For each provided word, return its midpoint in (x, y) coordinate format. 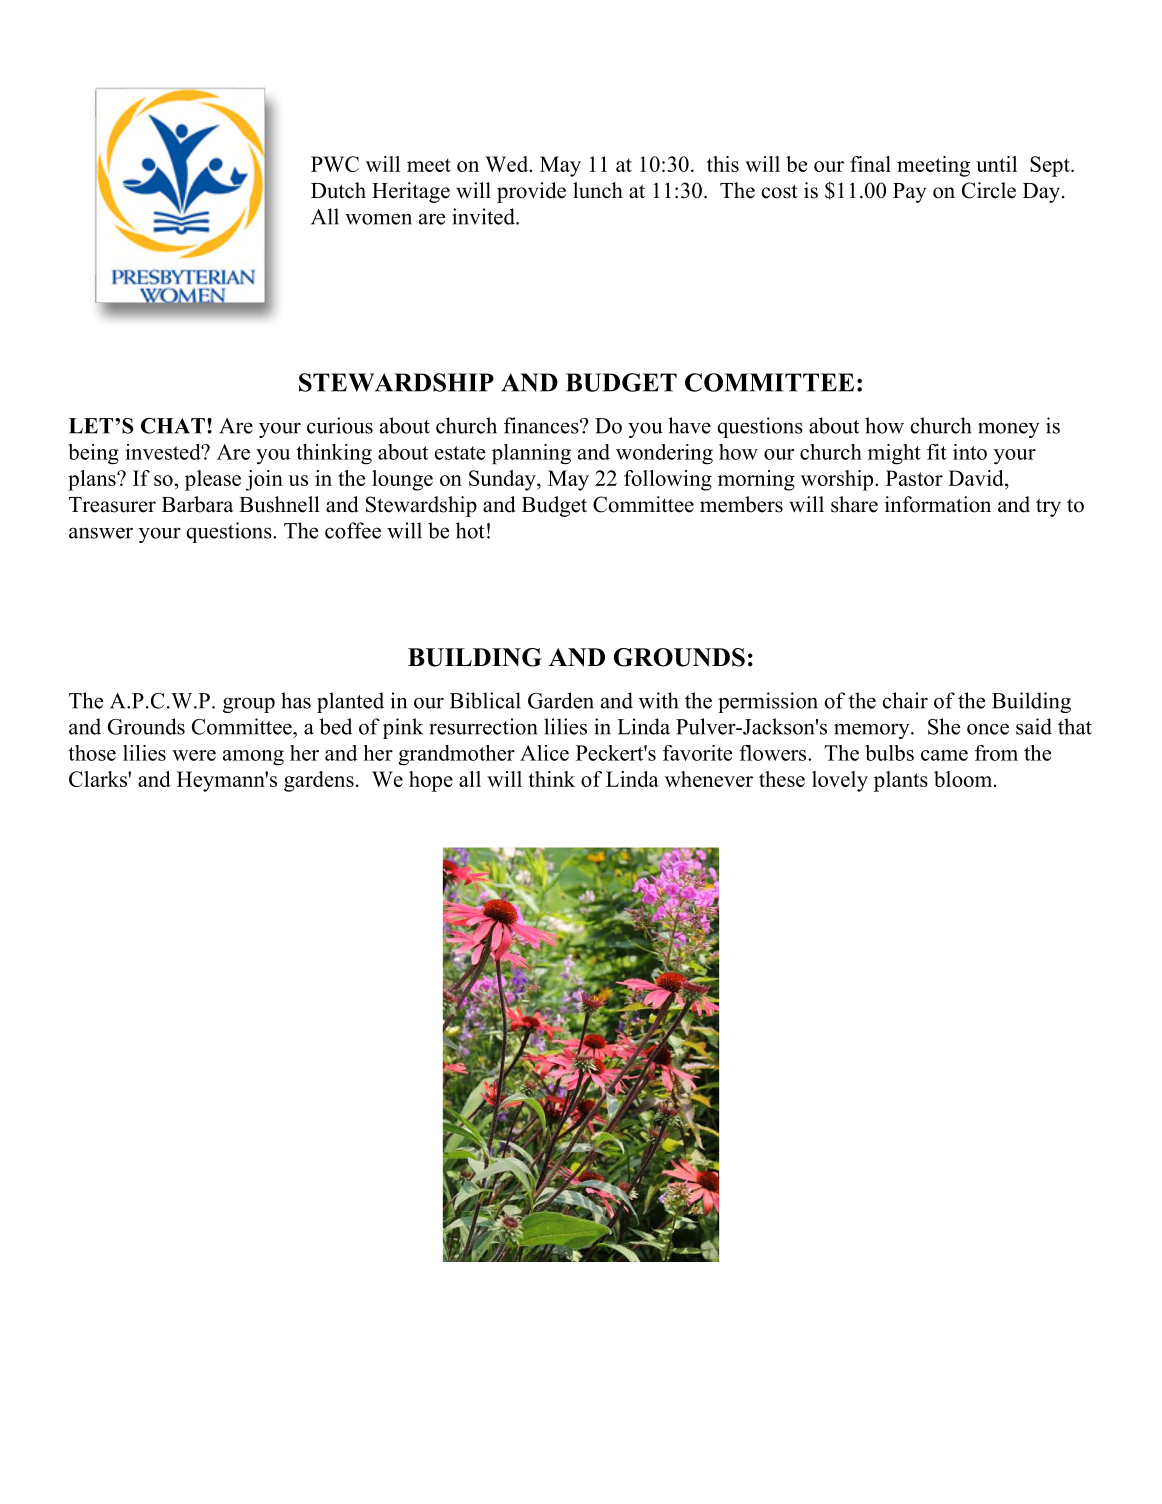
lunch (598, 190)
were (194, 755)
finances (541, 425)
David (977, 479)
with (658, 700)
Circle (989, 190)
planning (531, 454)
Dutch (338, 190)
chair (905, 700)
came (944, 755)
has (296, 700)
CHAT (173, 426)
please (213, 480)
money (1009, 430)
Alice (544, 753)
